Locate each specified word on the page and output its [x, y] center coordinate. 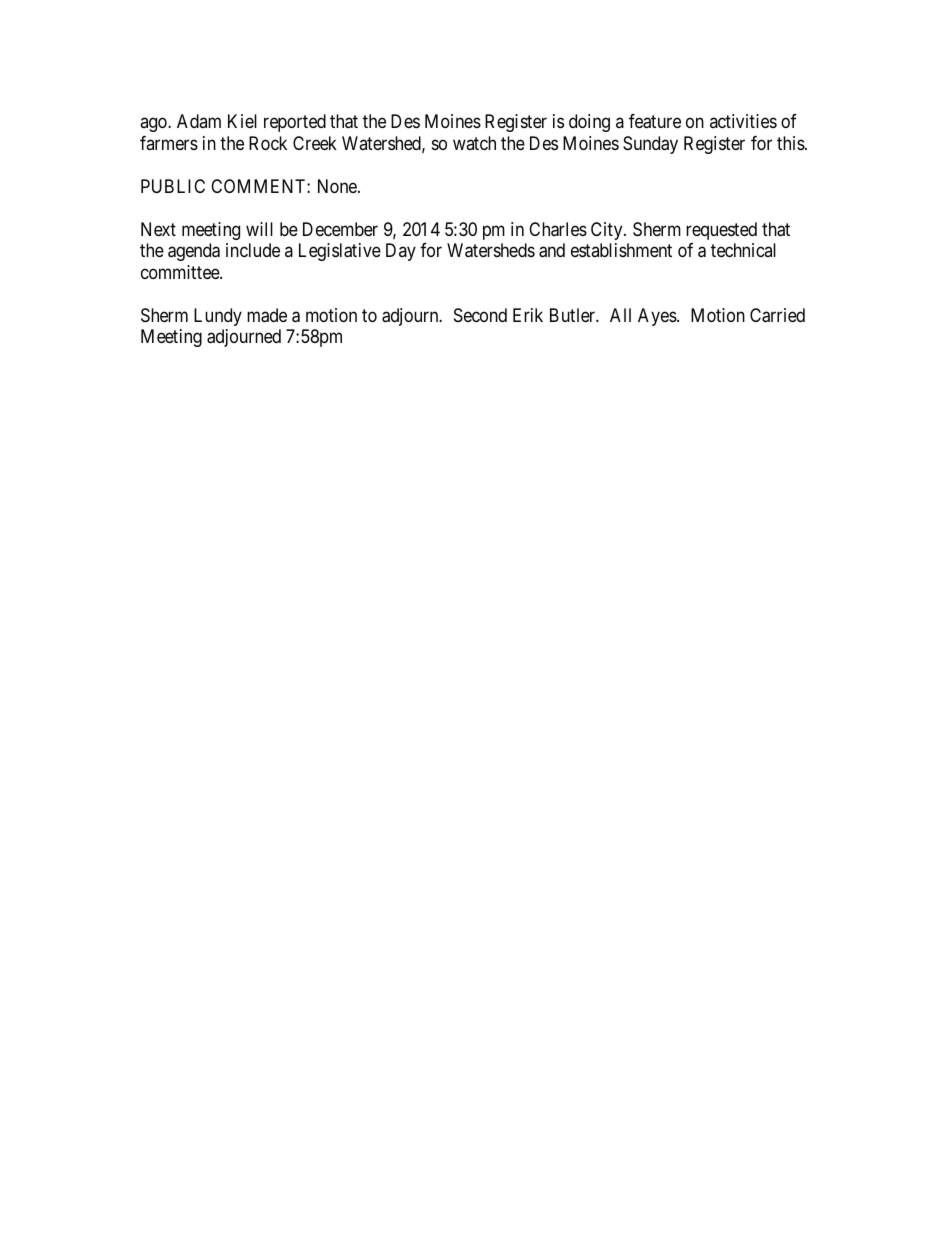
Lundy [218, 317]
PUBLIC [173, 186]
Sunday [650, 145]
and [552, 250]
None [338, 186]
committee [181, 272]
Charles [558, 229]
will [259, 229]
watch [474, 143]
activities [743, 121]
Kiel [242, 121]
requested [721, 231]
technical [743, 250]
